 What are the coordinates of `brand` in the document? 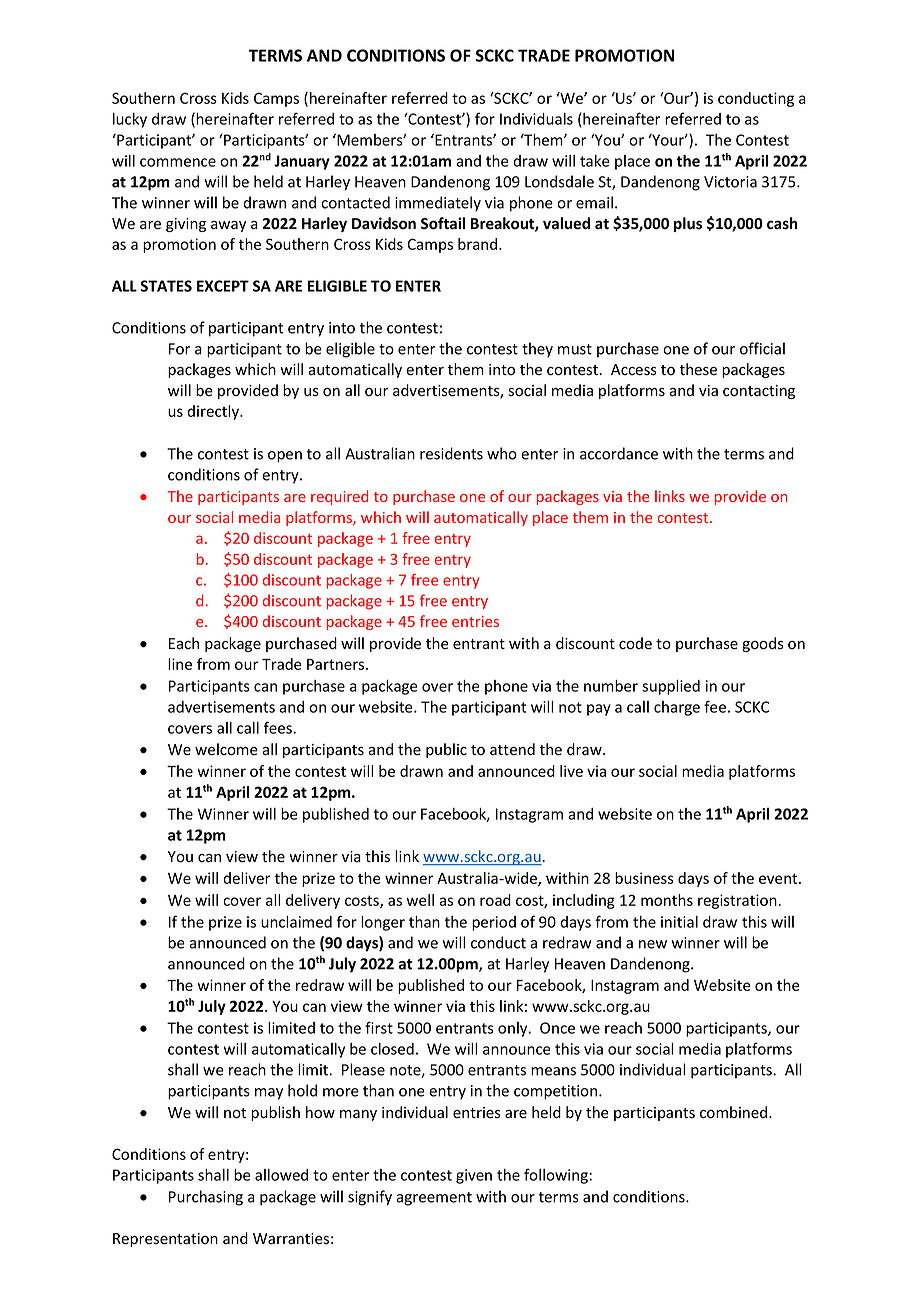 It's located at (479, 244).
